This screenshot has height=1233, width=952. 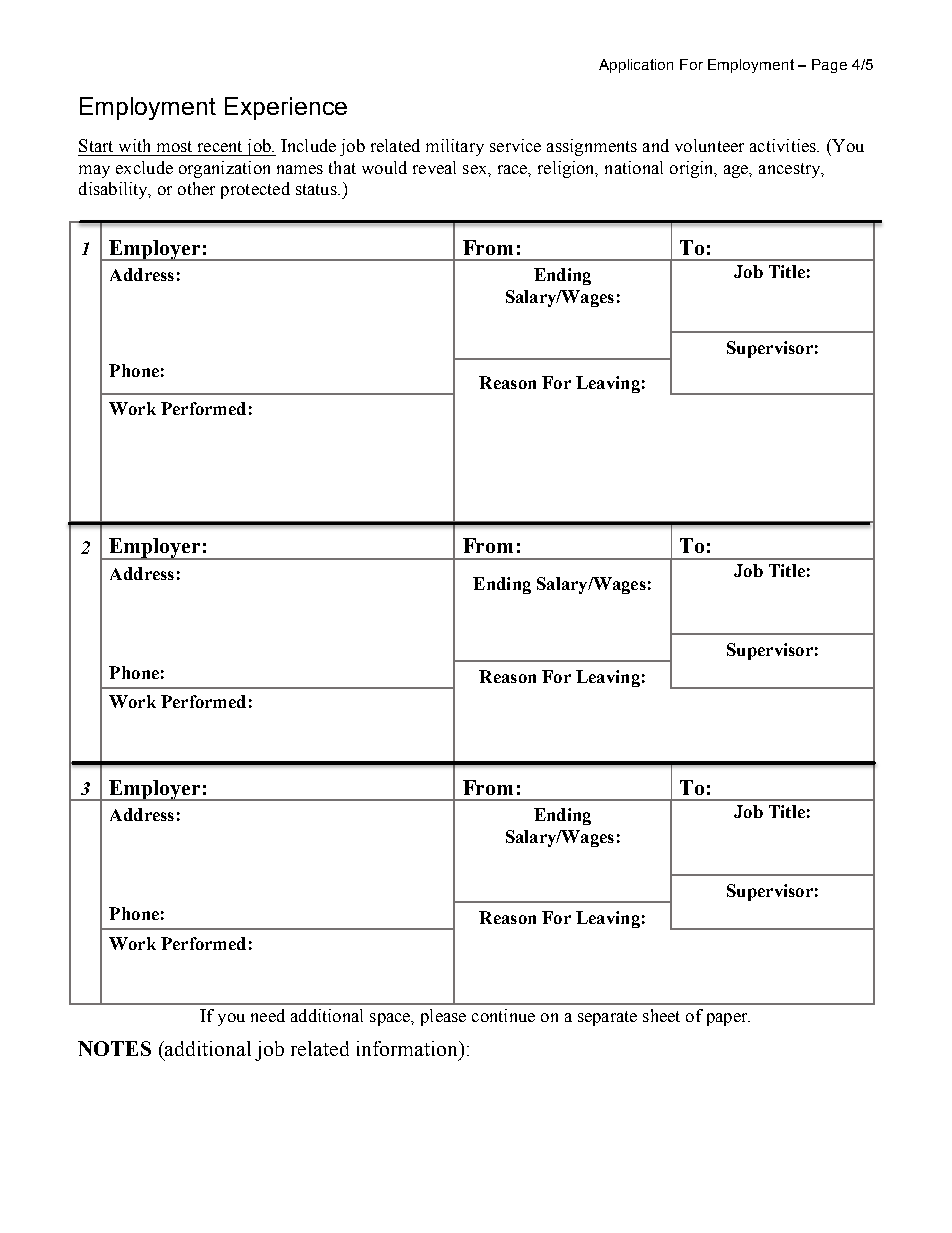 What do you see at coordinates (791, 170) in the screenshot?
I see `ancestry` at bounding box center [791, 170].
